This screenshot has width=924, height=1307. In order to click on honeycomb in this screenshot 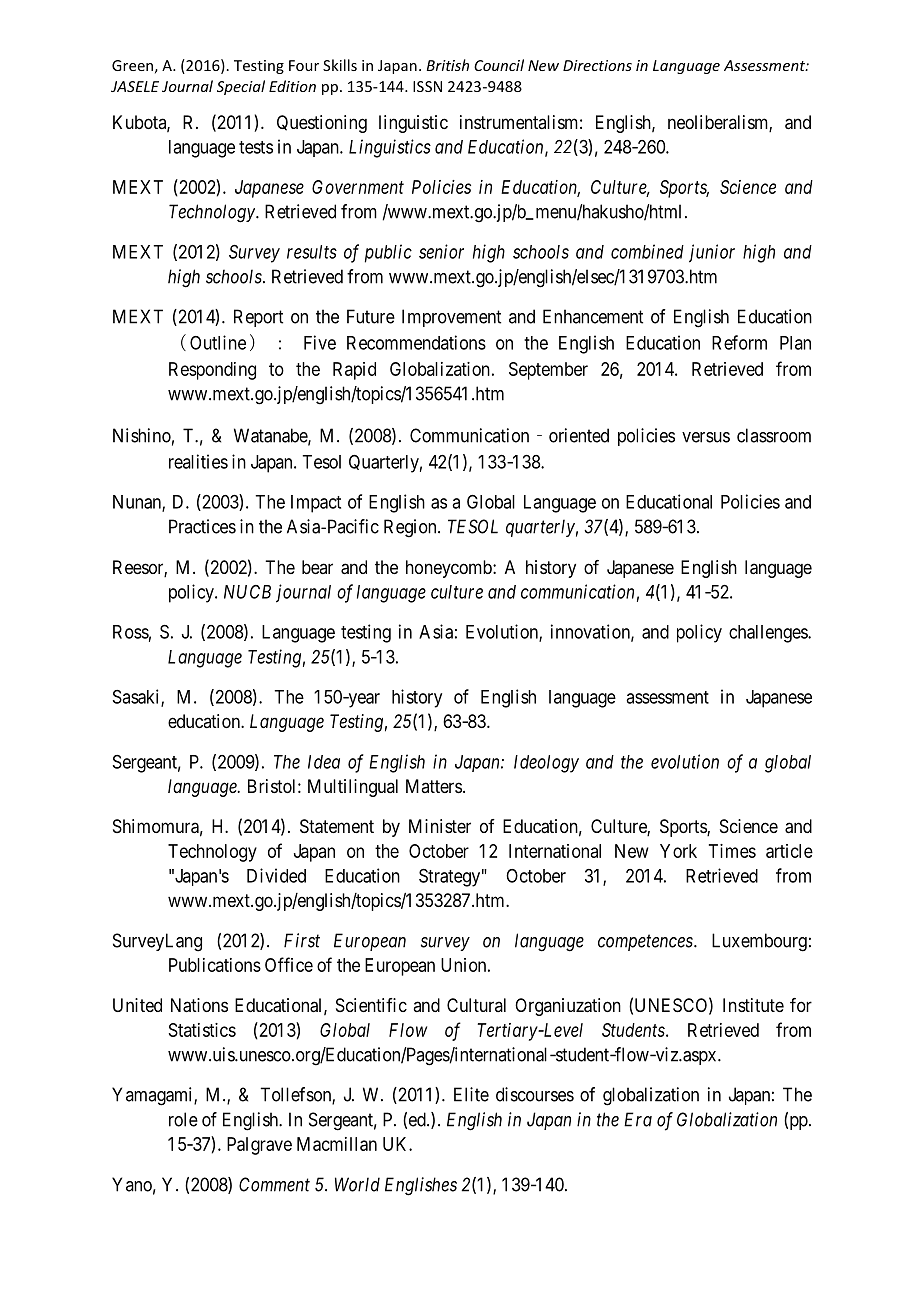, I will do `click(450, 569)`.
